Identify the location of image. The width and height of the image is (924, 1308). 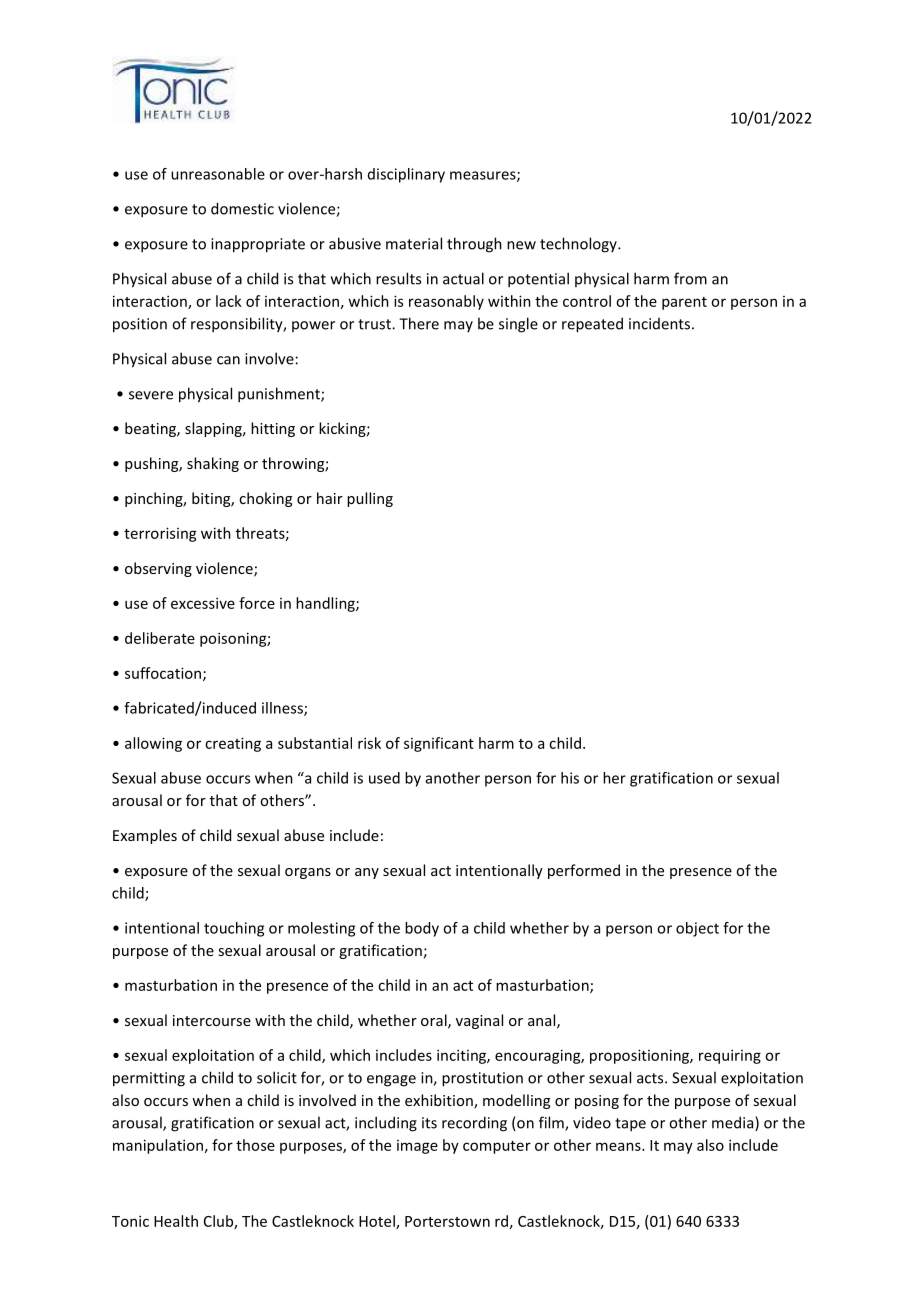
(417, 1147).
